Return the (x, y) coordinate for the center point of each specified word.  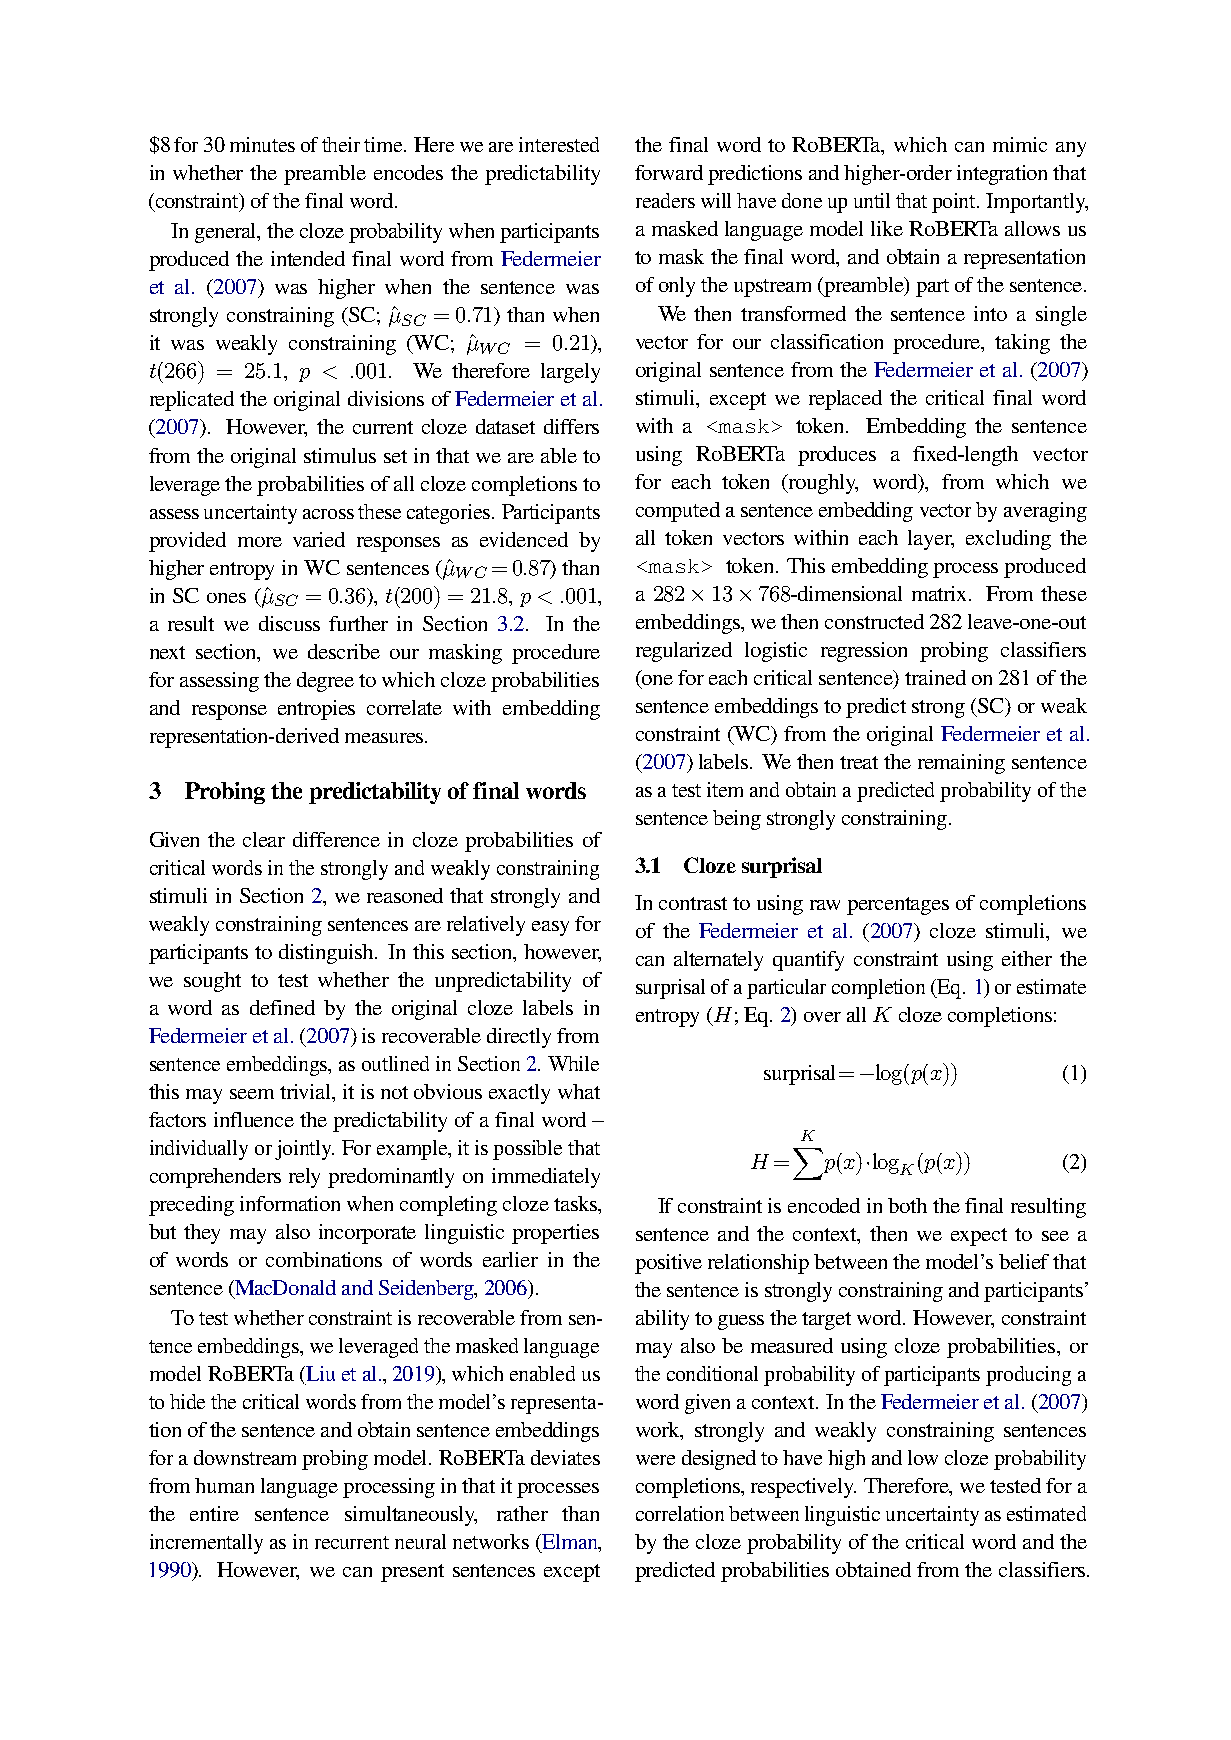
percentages (898, 906)
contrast (693, 903)
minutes (262, 144)
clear (264, 839)
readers (665, 200)
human (224, 1485)
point (955, 203)
